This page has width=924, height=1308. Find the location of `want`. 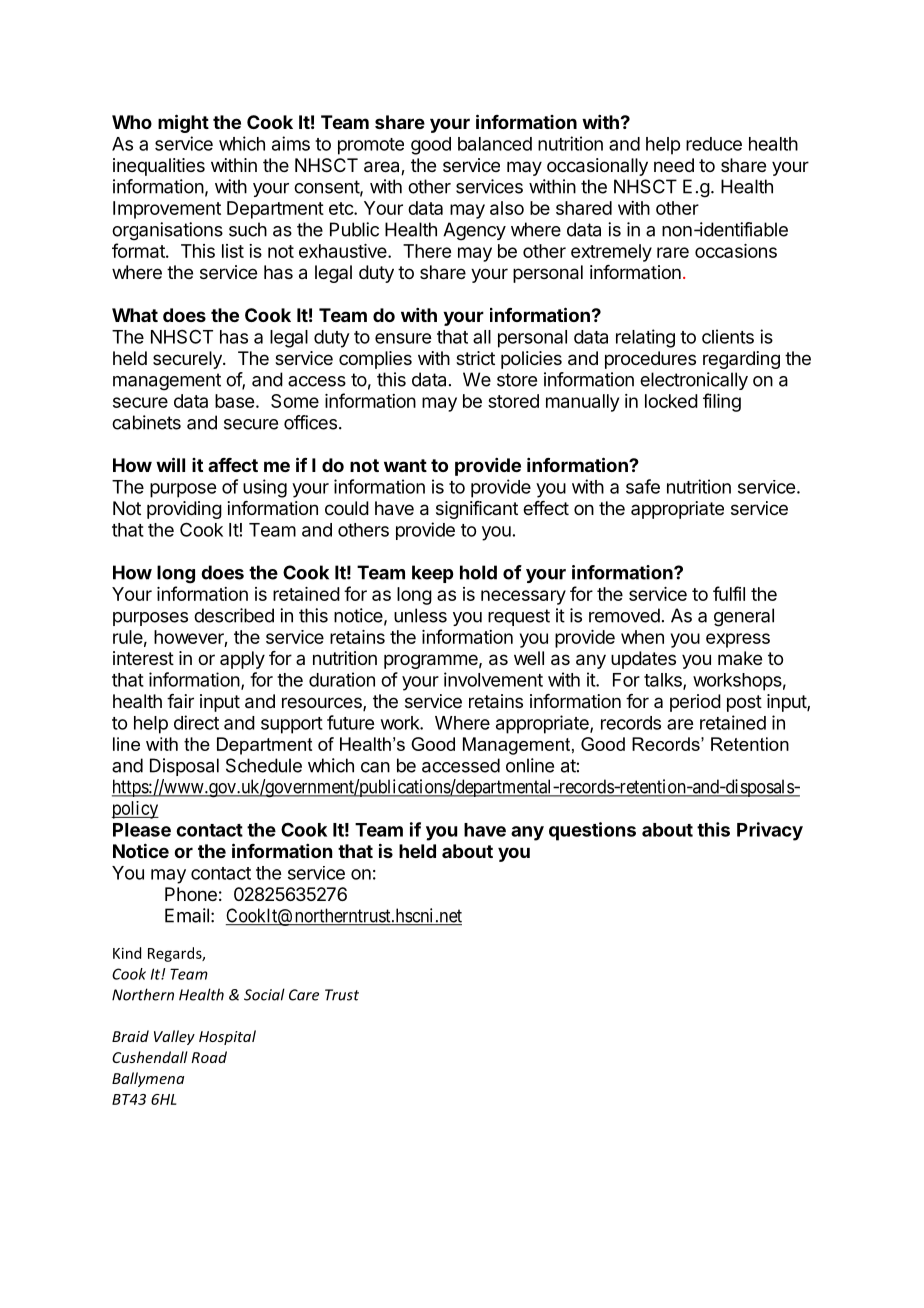

want is located at coordinates (405, 465).
